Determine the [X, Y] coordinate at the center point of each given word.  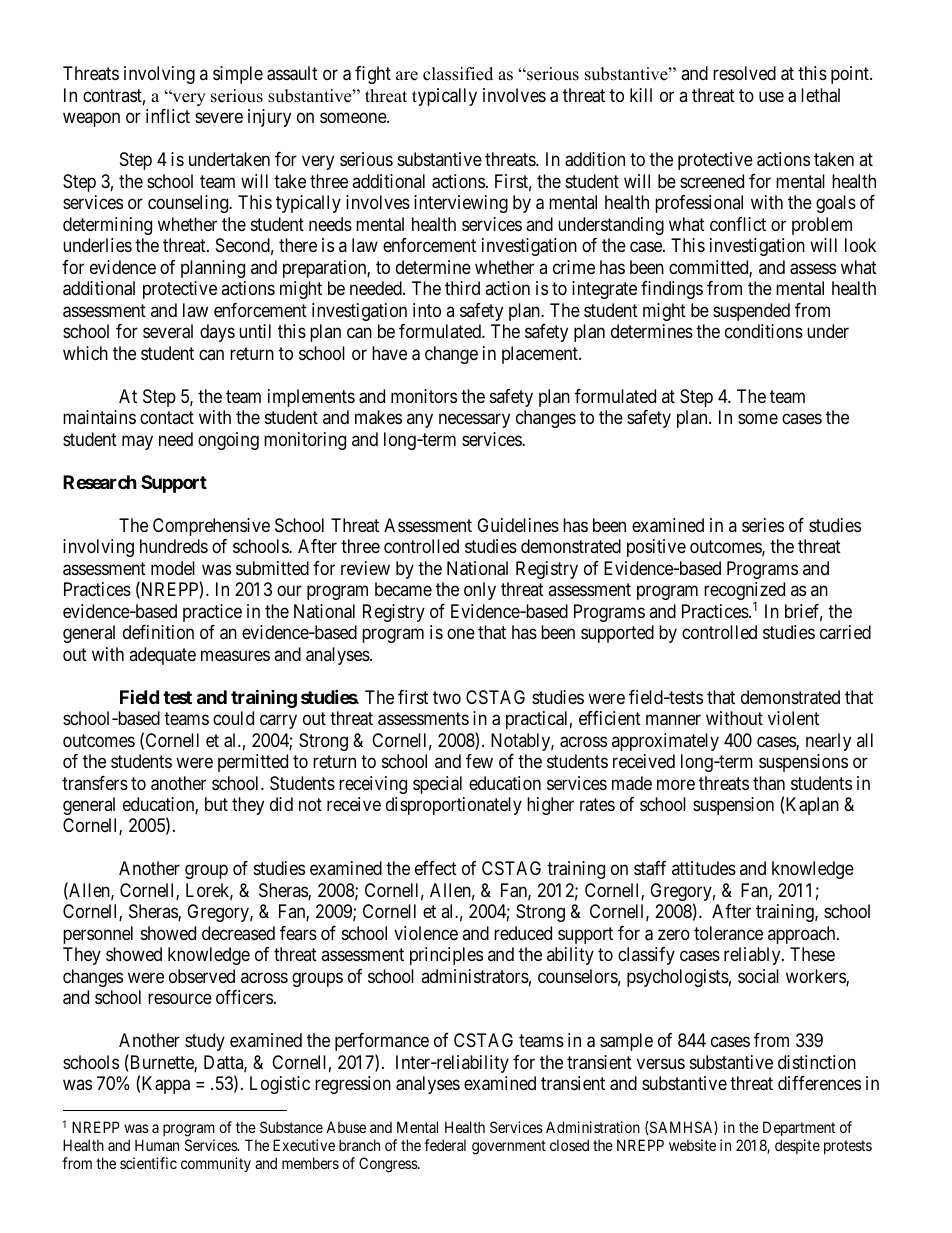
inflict [168, 116]
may [137, 442]
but [216, 804]
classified [458, 74]
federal [445, 1145]
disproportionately [454, 806]
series [763, 525]
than [769, 783]
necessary [474, 421]
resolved [744, 73]
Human [157, 1145]
